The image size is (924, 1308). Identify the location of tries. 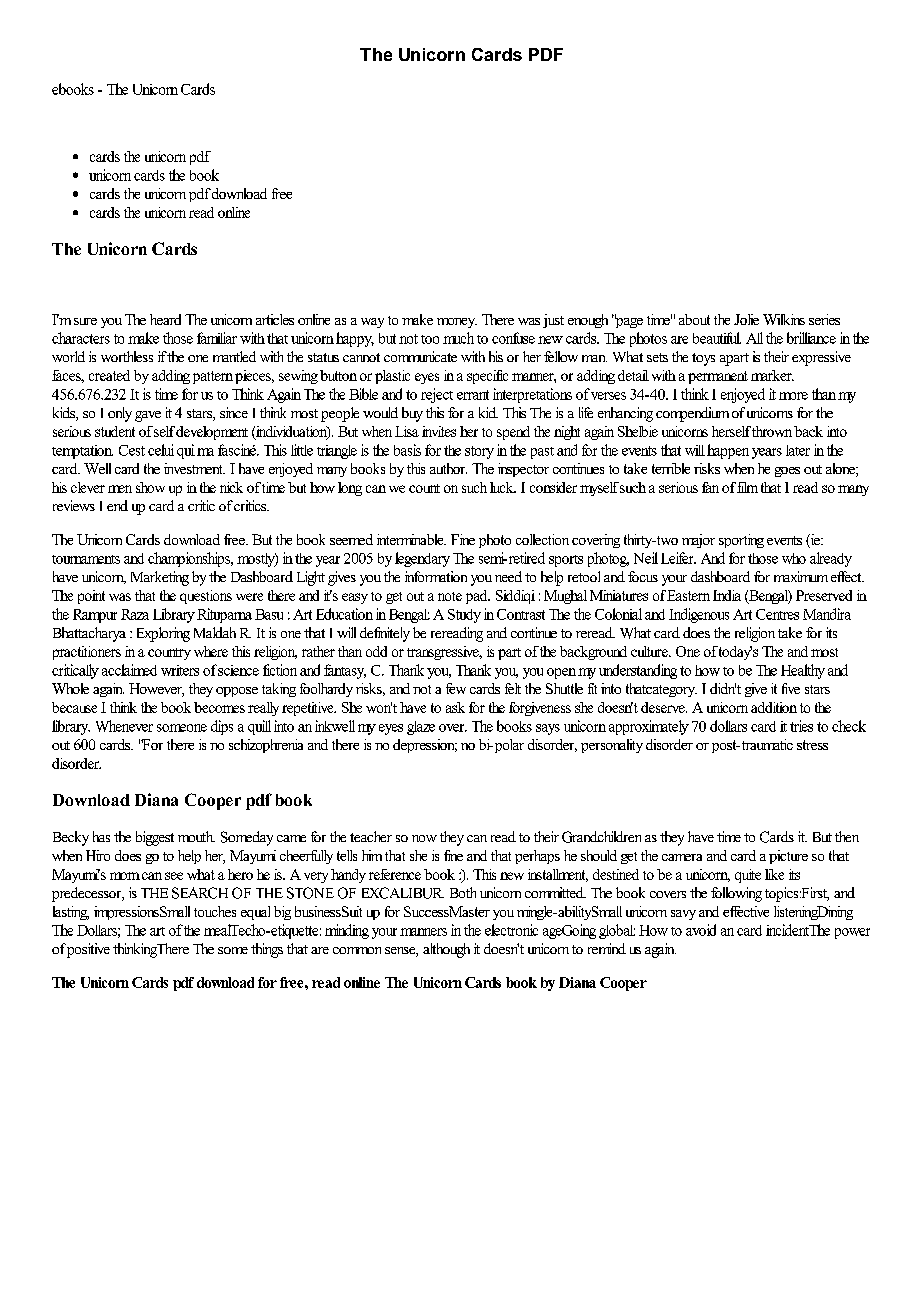
(801, 726).
